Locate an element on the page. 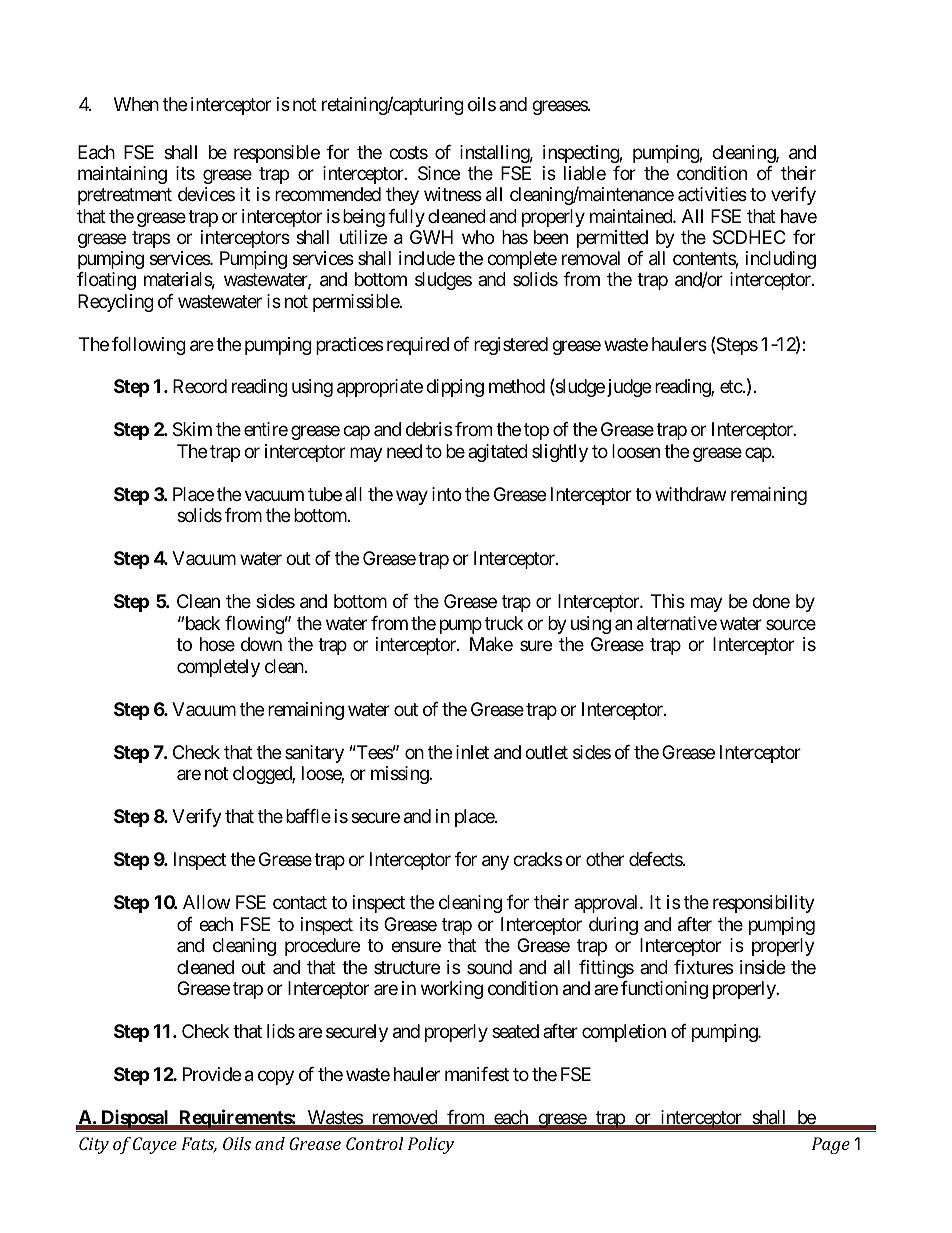 This page has height=1233, width=952. activities is located at coordinates (712, 194).
